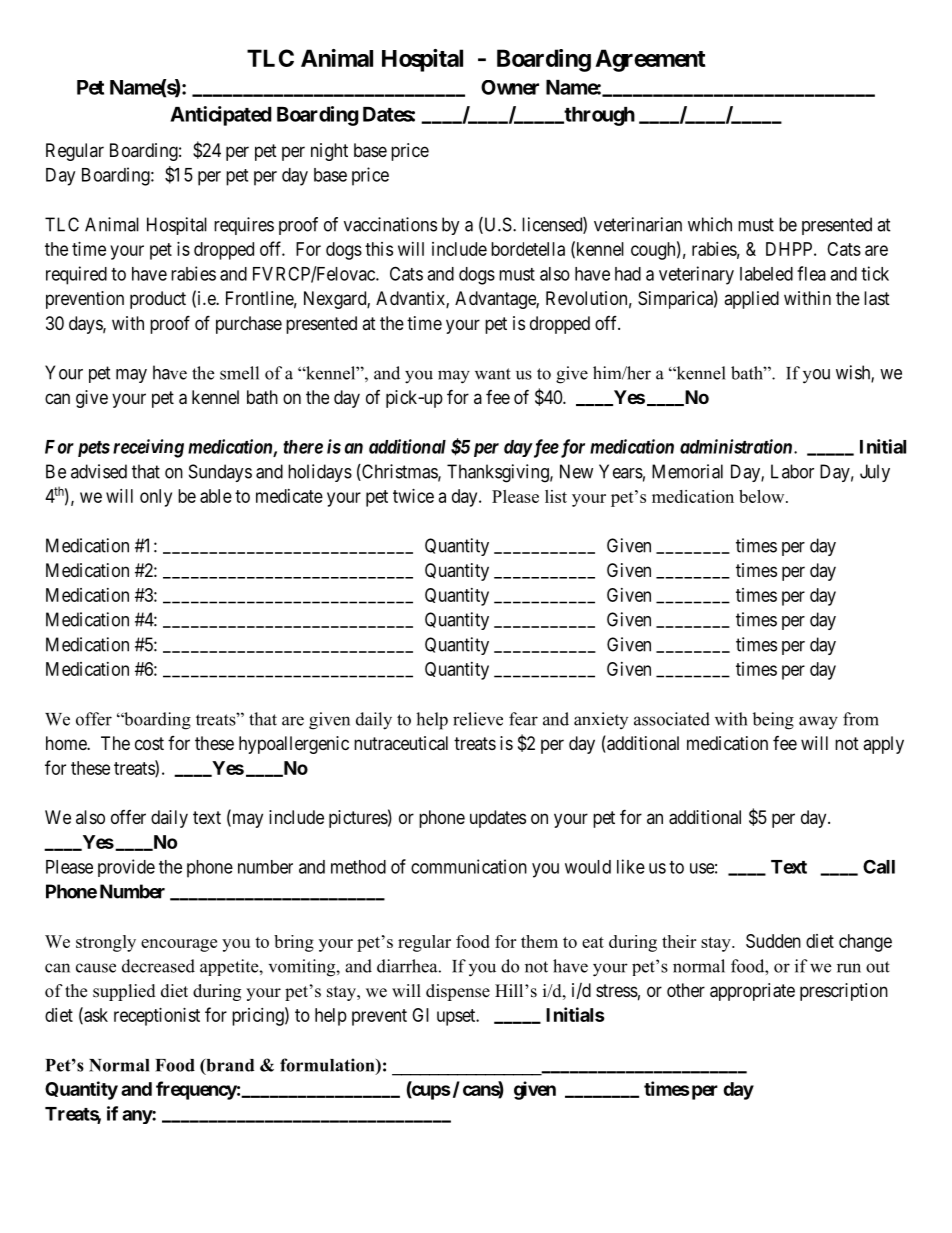 This document has height=1233, width=952. I want to click on Owner, so click(510, 87).
